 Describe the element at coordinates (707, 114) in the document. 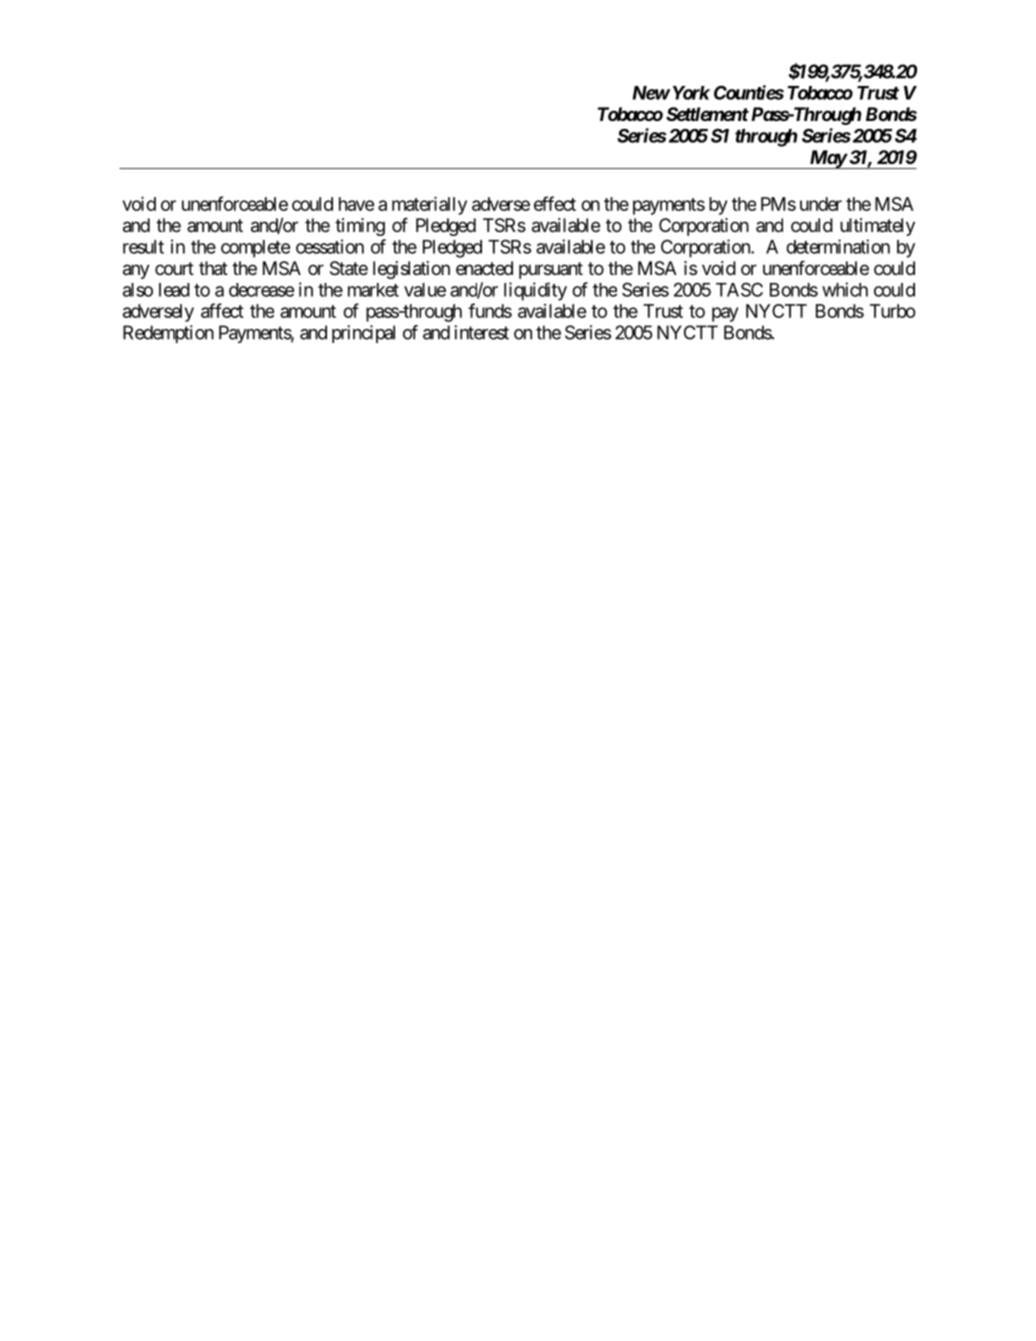

I see `Settlement` at that location.
